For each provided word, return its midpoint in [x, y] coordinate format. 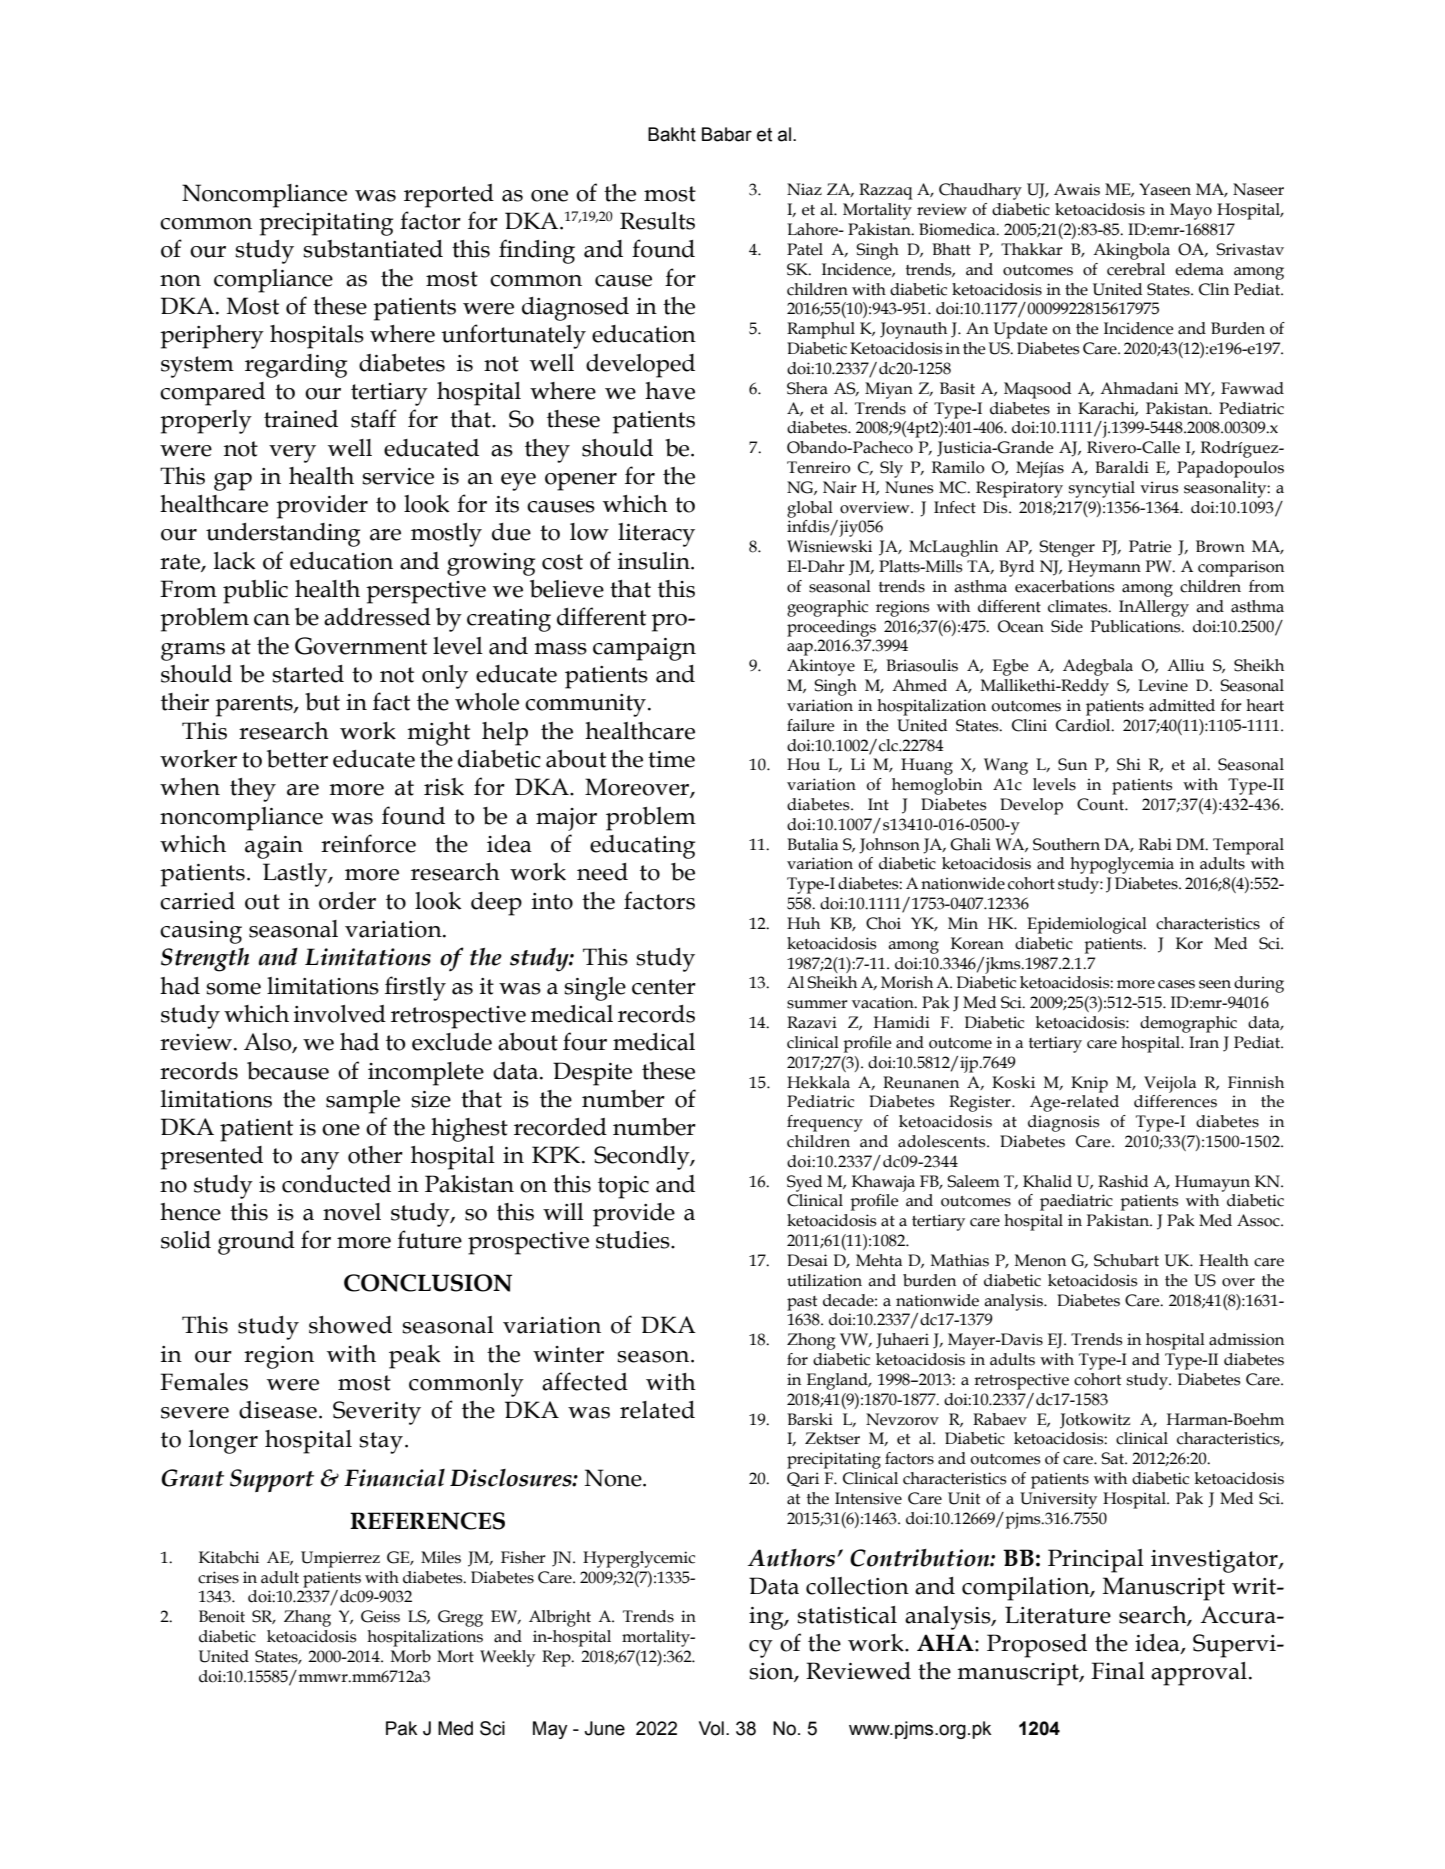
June [604, 1728]
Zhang [307, 1618]
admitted [1182, 705]
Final [1118, 1671]
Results [657, 221]
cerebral [1136, 269]
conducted [336, 1184]
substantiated [373, 249]
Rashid [1123, 1181]
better [297, 759]
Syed [804, 1183]
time [671, 759]
